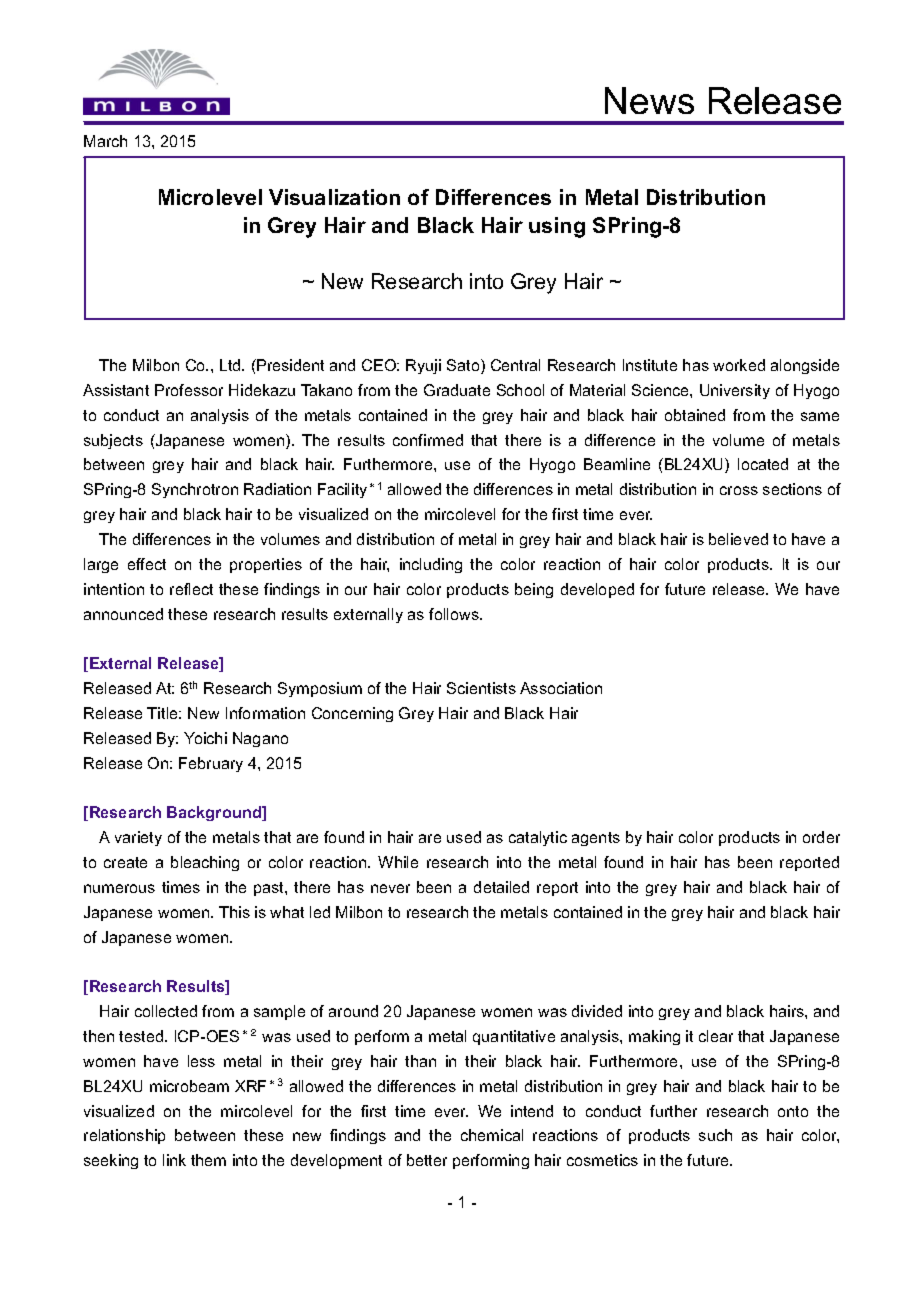 The image size is (924, 1308). Describe the element at coordinates (191, 589) in the image. I see `reflect` at that location.
